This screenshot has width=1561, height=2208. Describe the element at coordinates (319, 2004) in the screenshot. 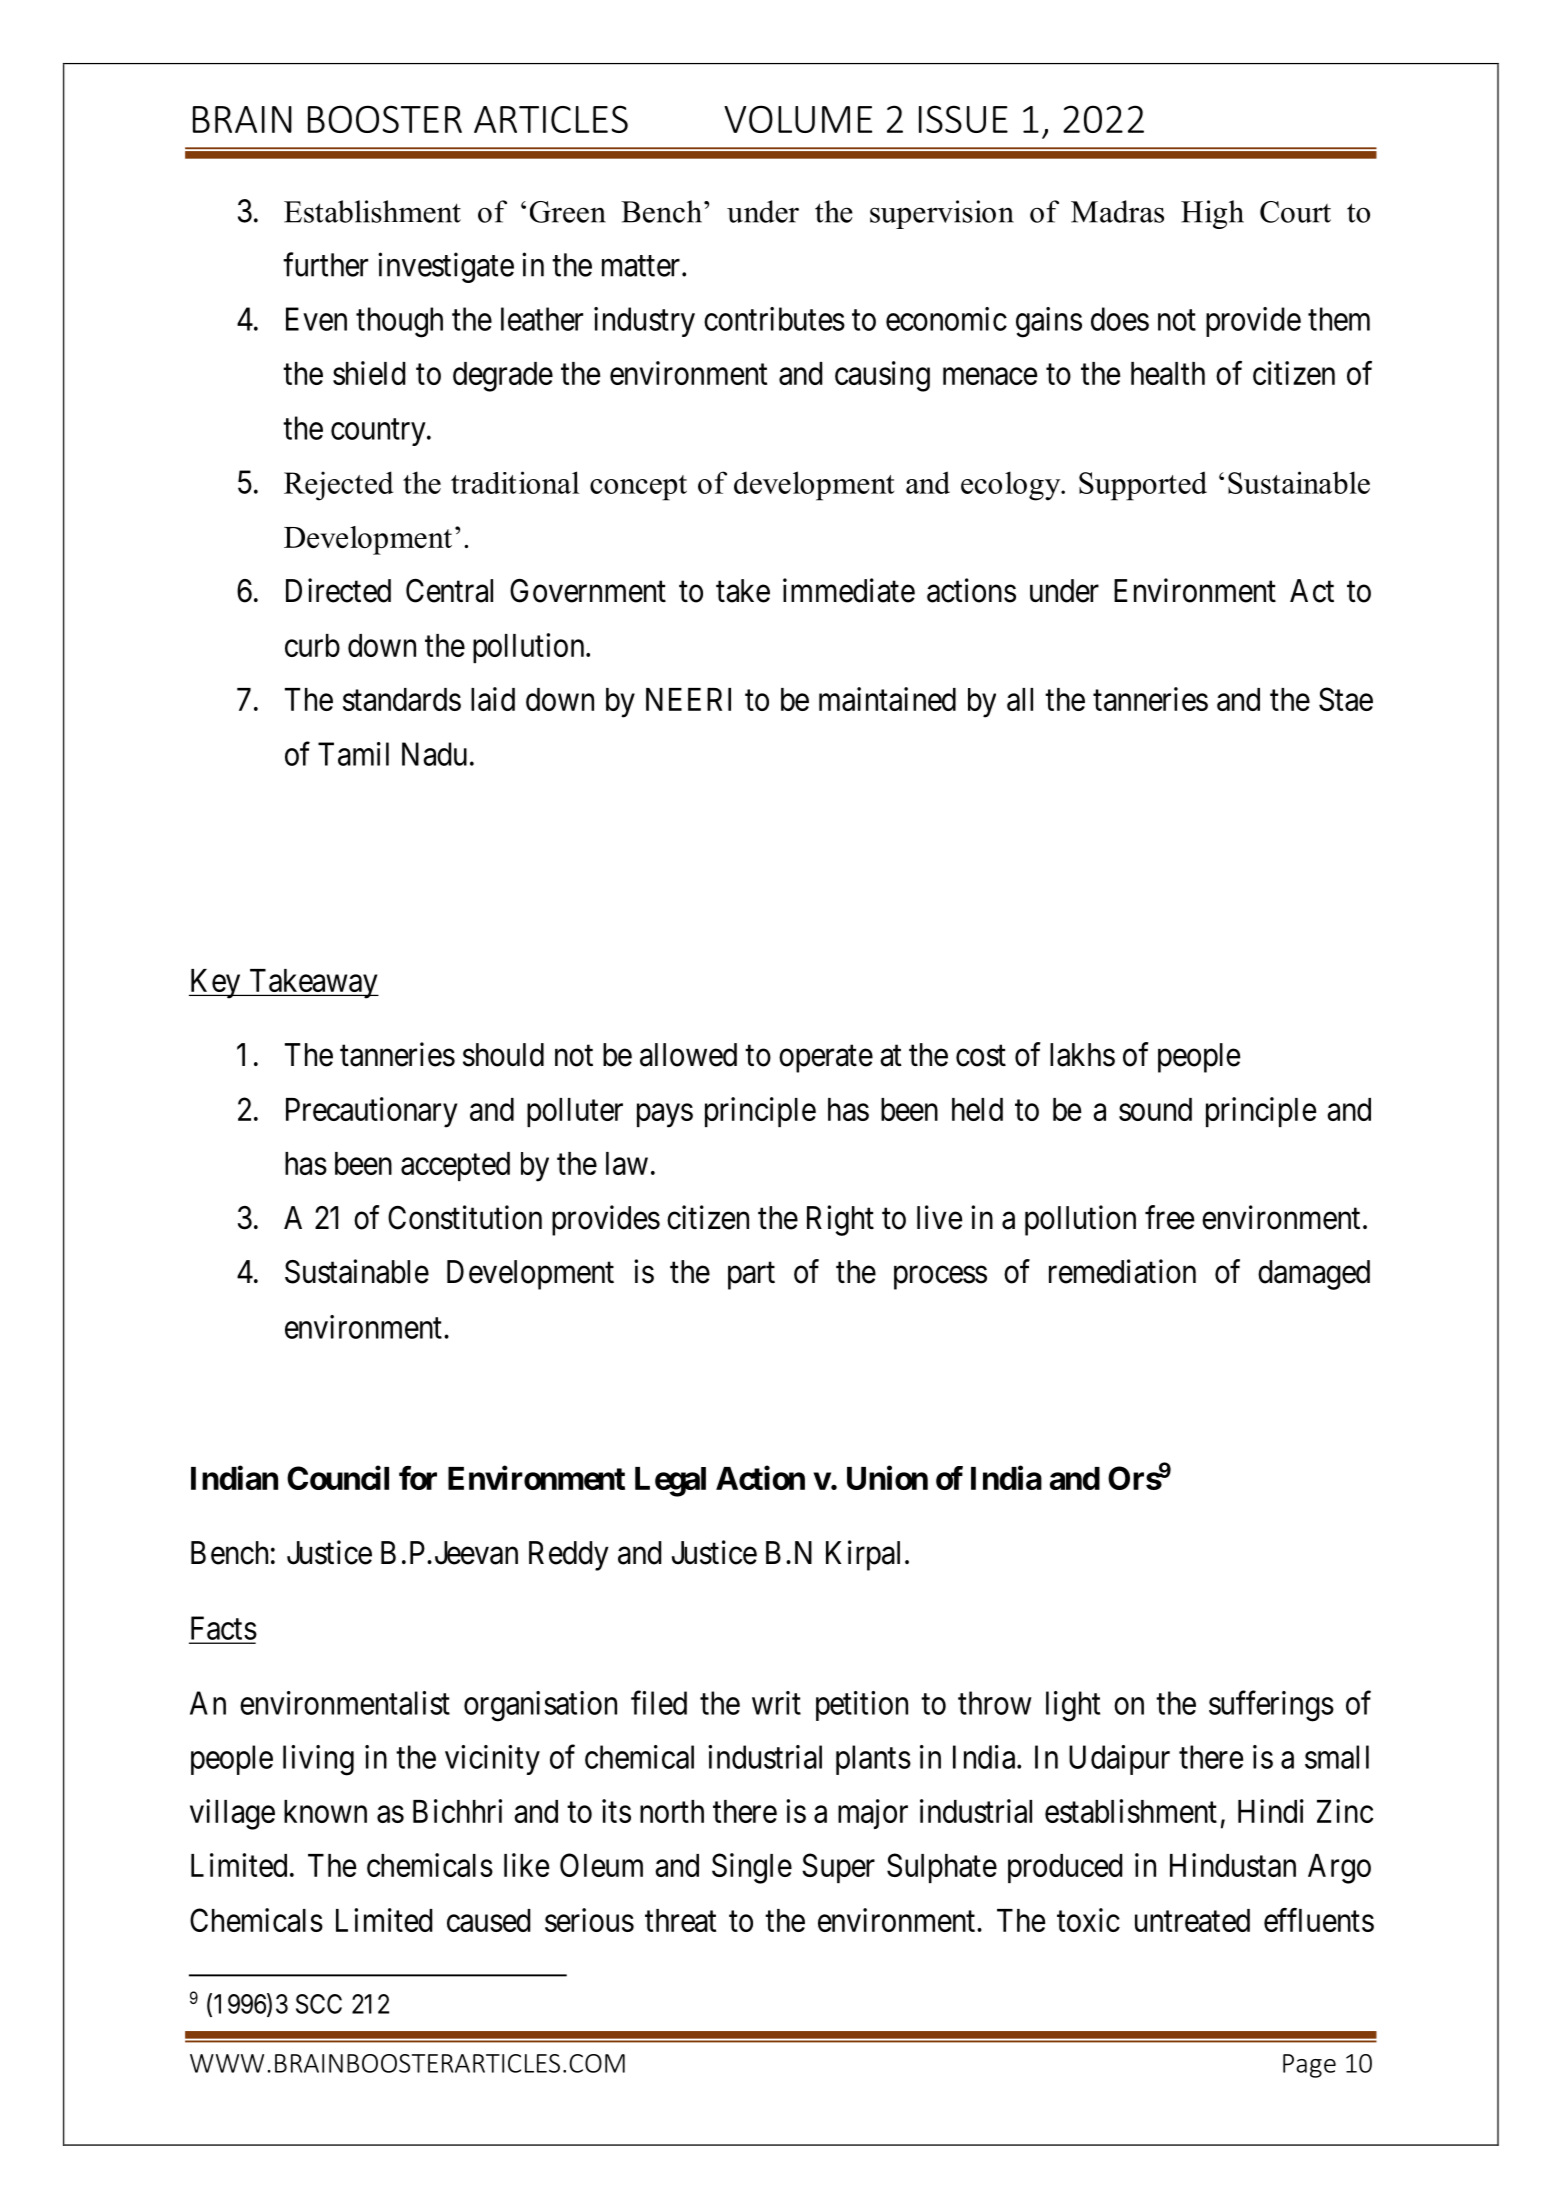

I see `SCC` at that location.
